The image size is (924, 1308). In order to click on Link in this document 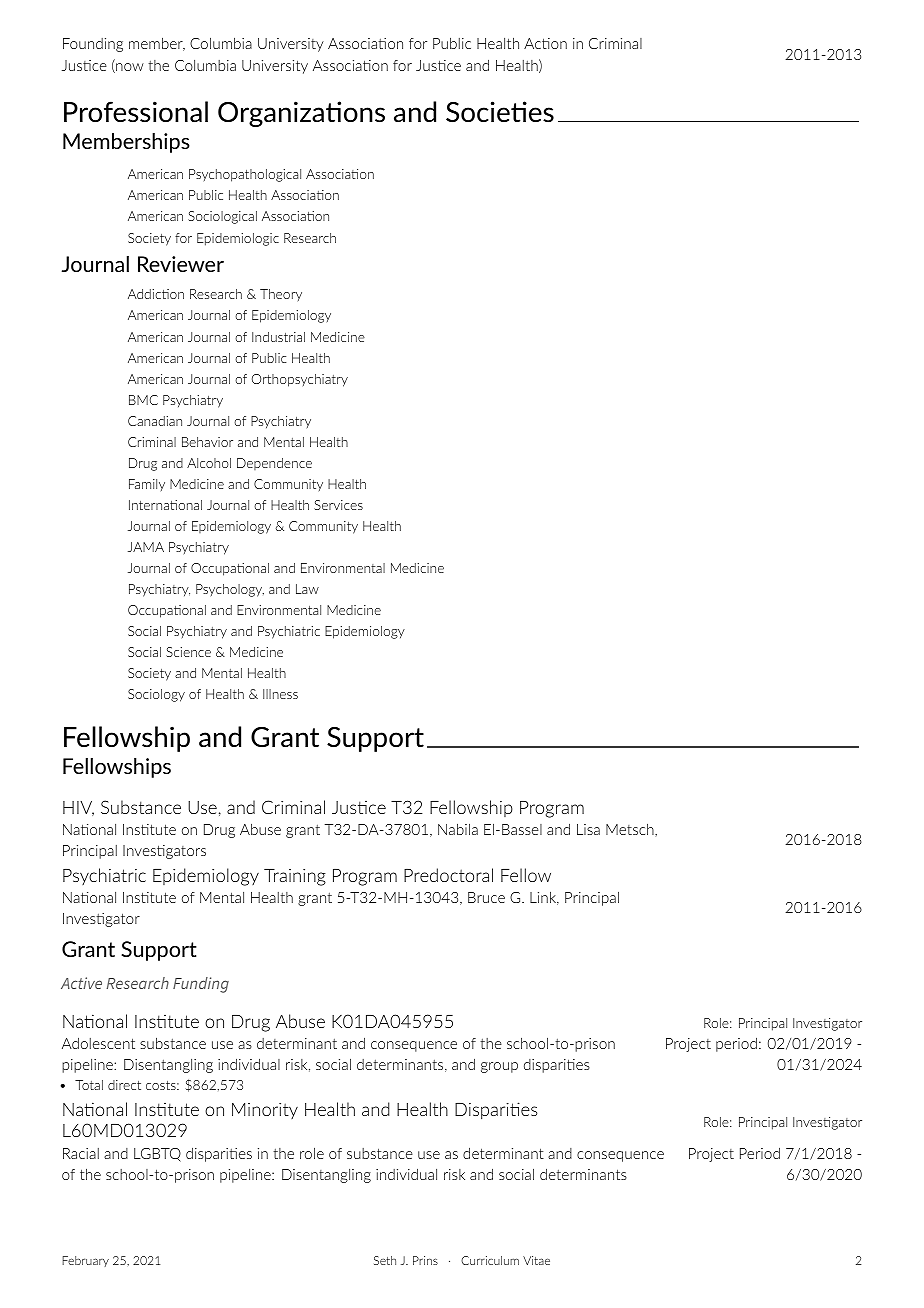, I will do `click(544, 898)`.
